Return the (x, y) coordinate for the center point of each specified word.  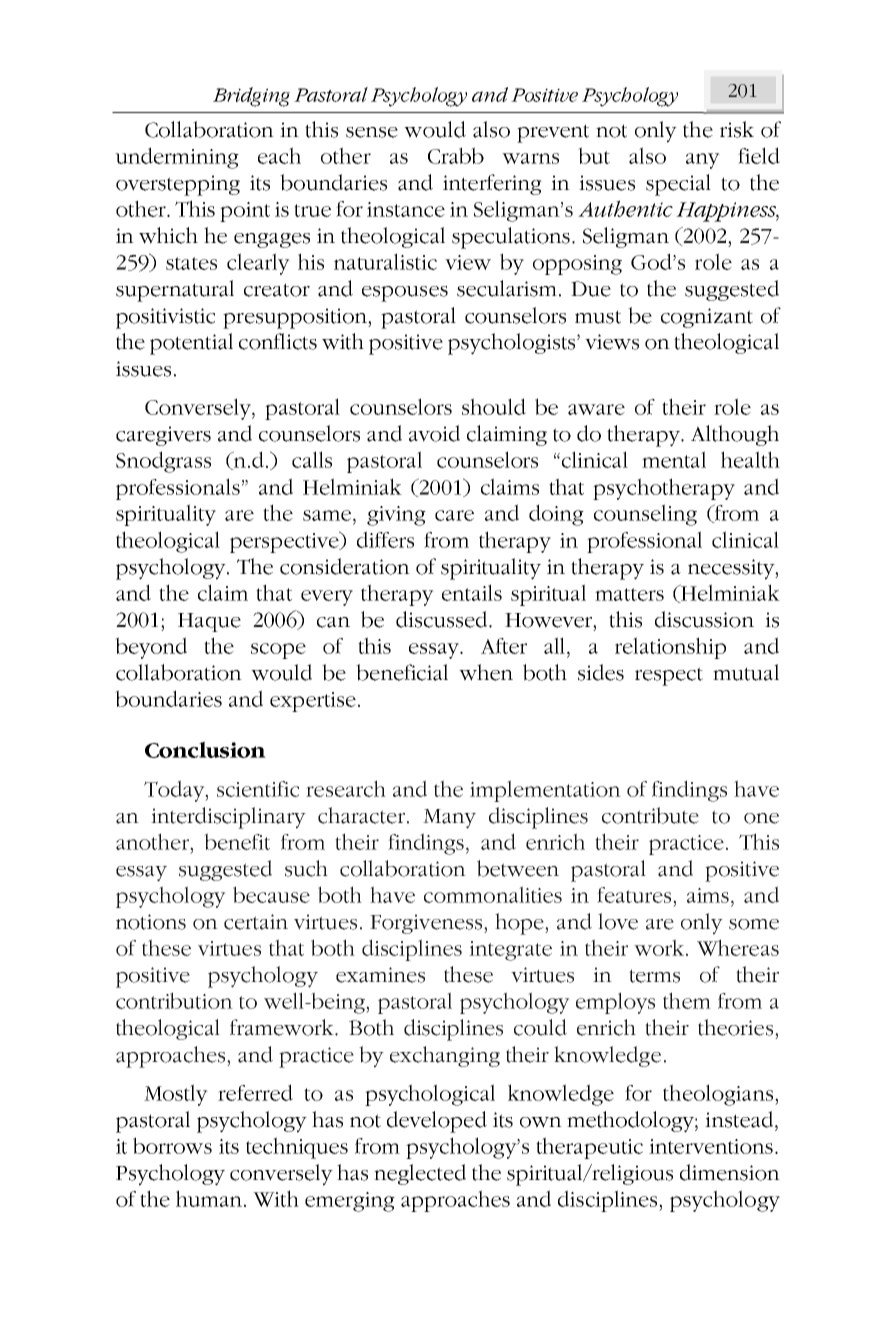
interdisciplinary (228, 818)
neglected (420, 1174)
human (210, 1198)
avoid (434, 433)
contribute (650, 815)
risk (737, 129)
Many (449, 819)
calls (312, 459)
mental (674, 459)
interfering (492, 184)
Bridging (251, 97)
